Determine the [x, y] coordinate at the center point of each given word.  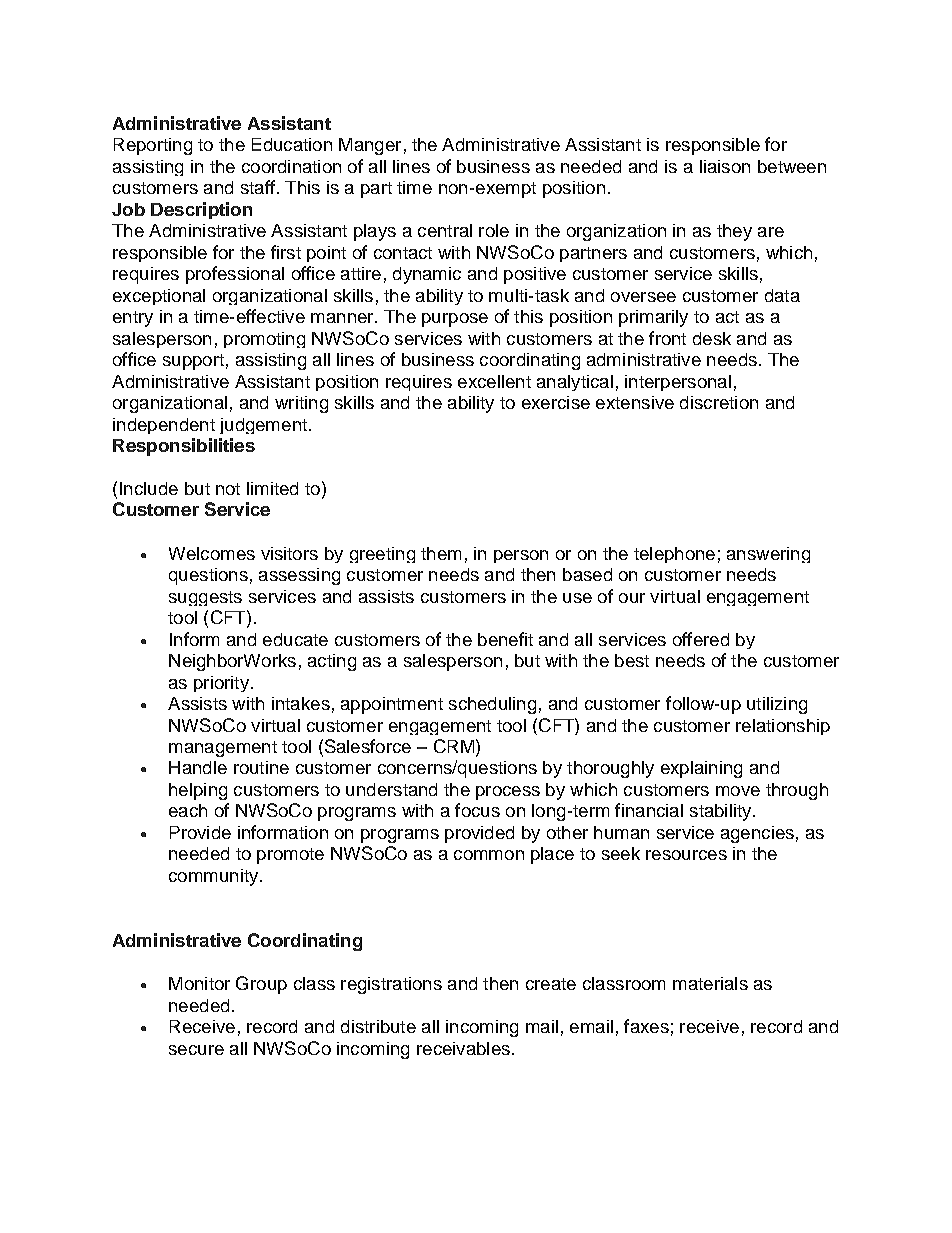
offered [701, 639]
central [445, 230]
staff [258, 187]
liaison [725, 166]
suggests [205, 598]
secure [196, 1050]
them [441, 553]
